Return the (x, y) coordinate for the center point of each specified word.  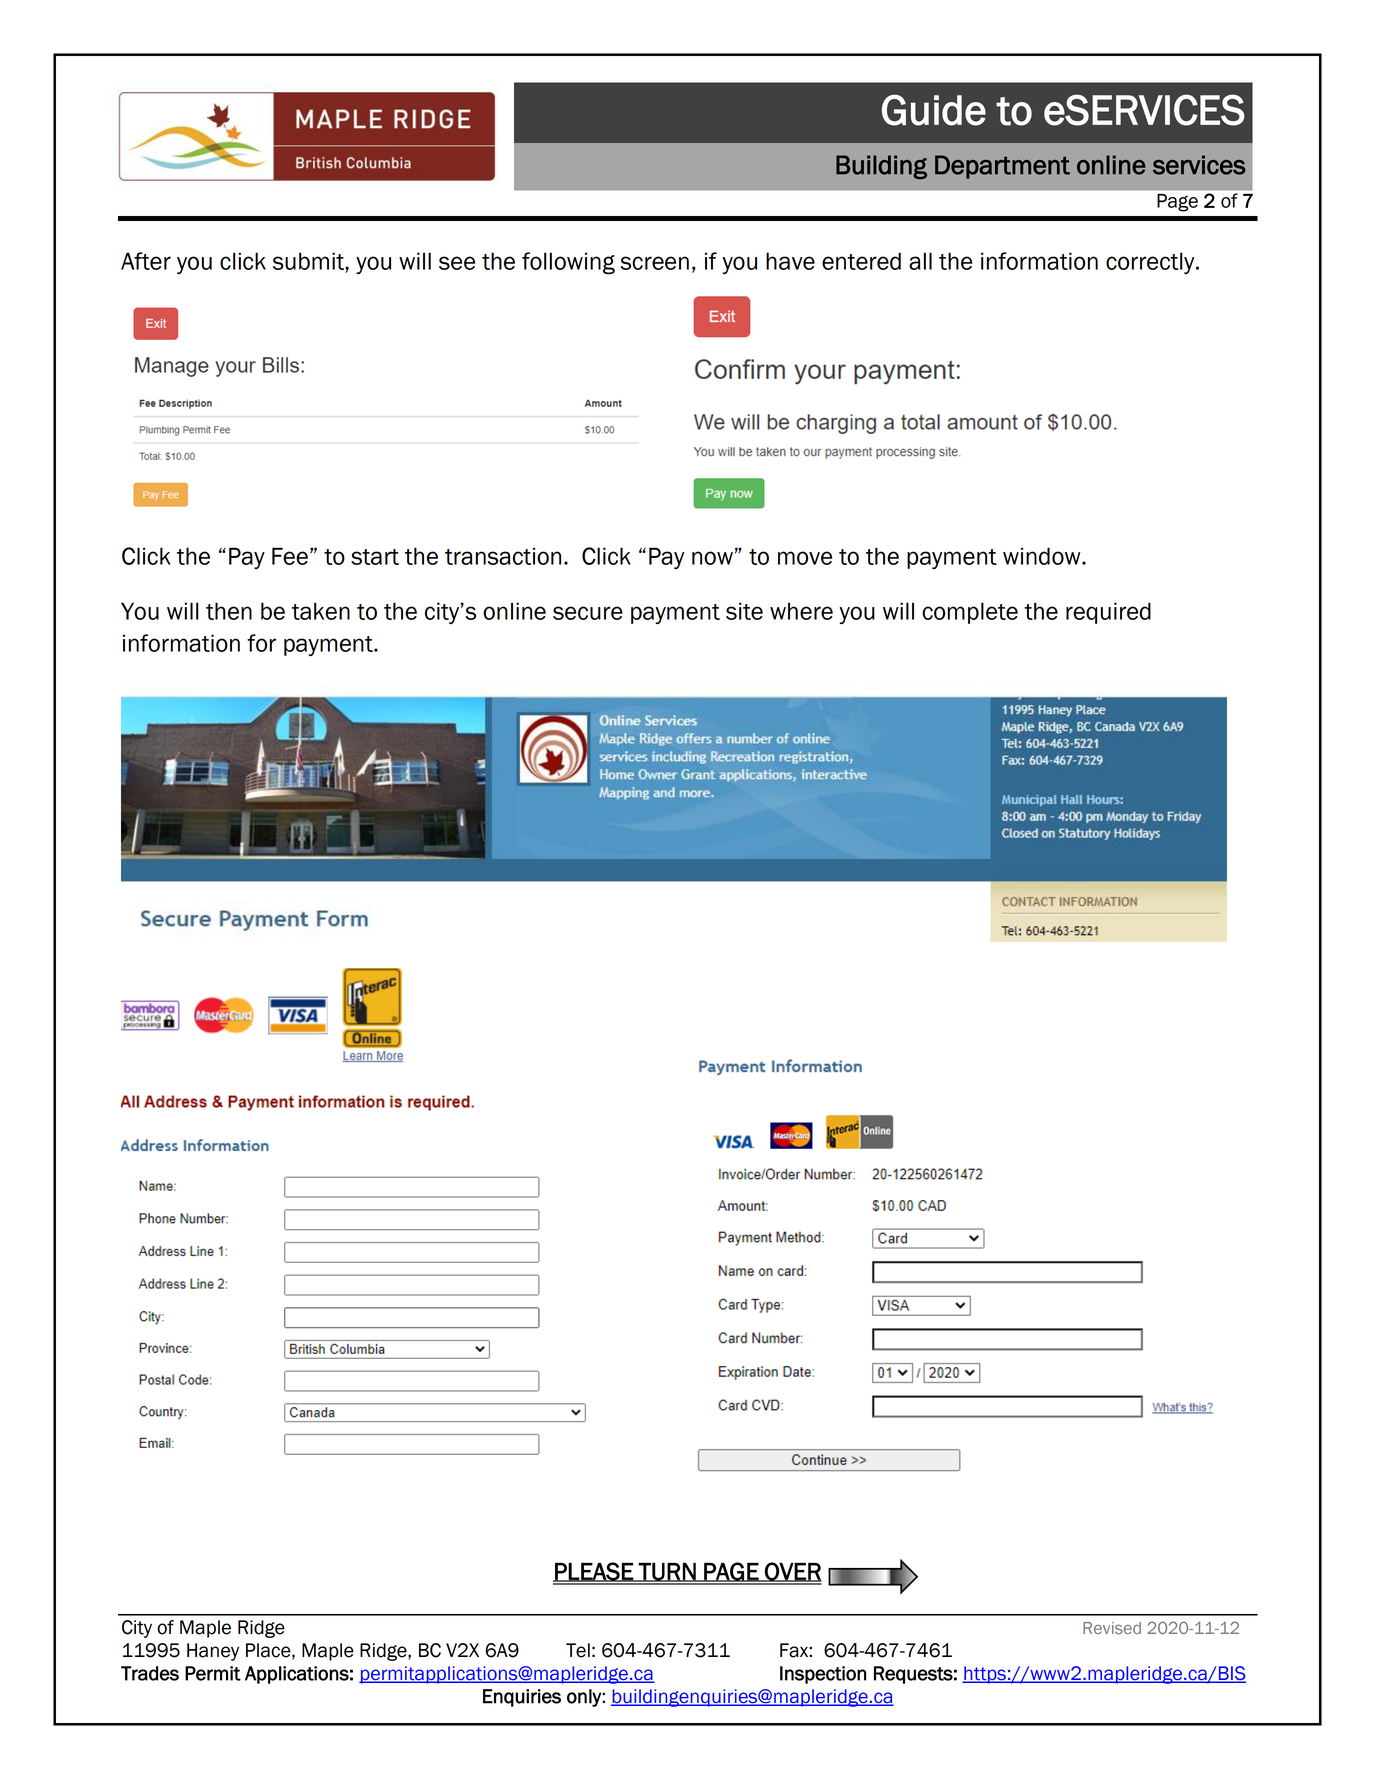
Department (1002, 167)
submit (309, 261)
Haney (213, 1652)
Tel (578, 1650)
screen (654, 263)
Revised (1112, 1628)
